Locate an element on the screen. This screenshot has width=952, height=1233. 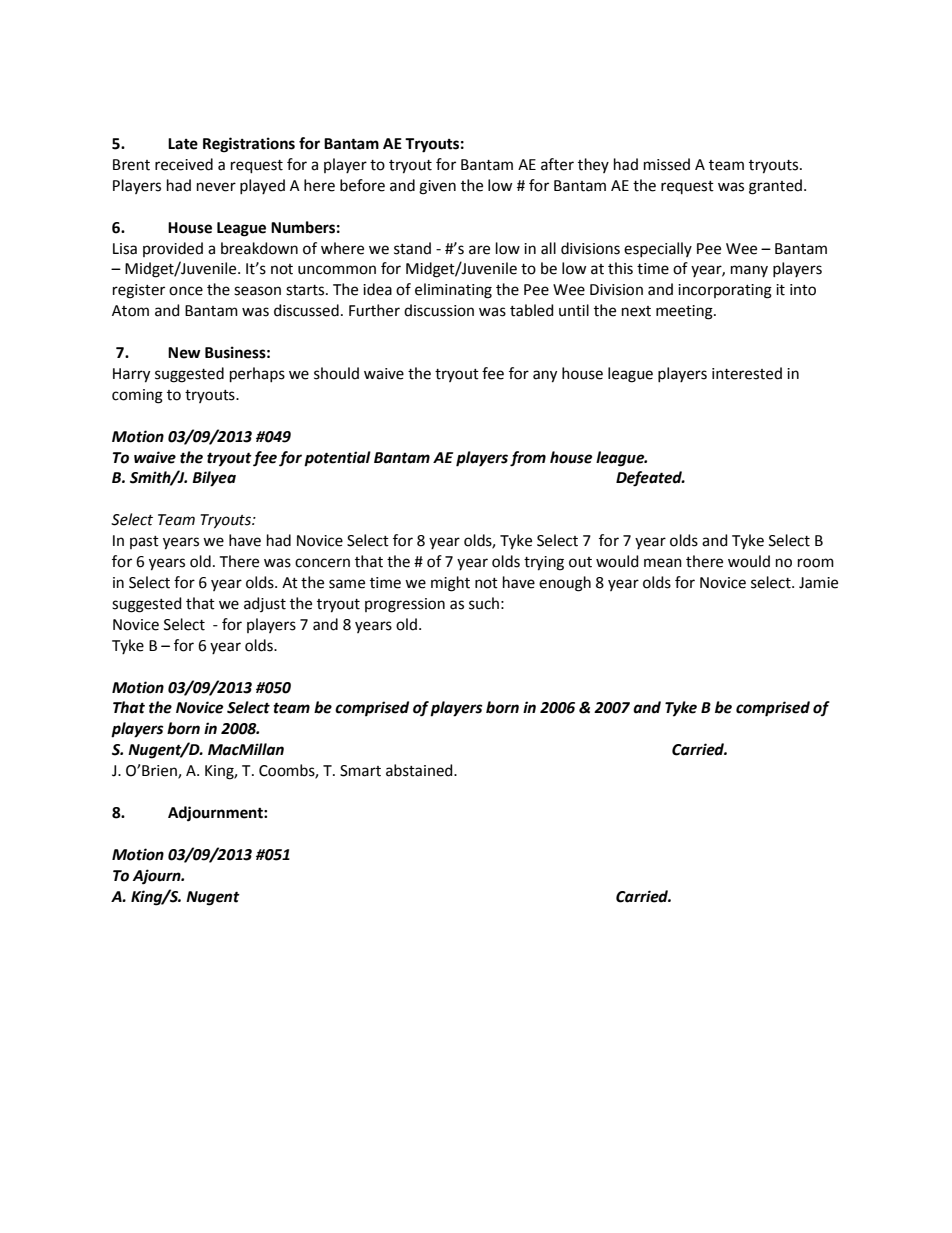
received is located at coordinates (184, 164).
